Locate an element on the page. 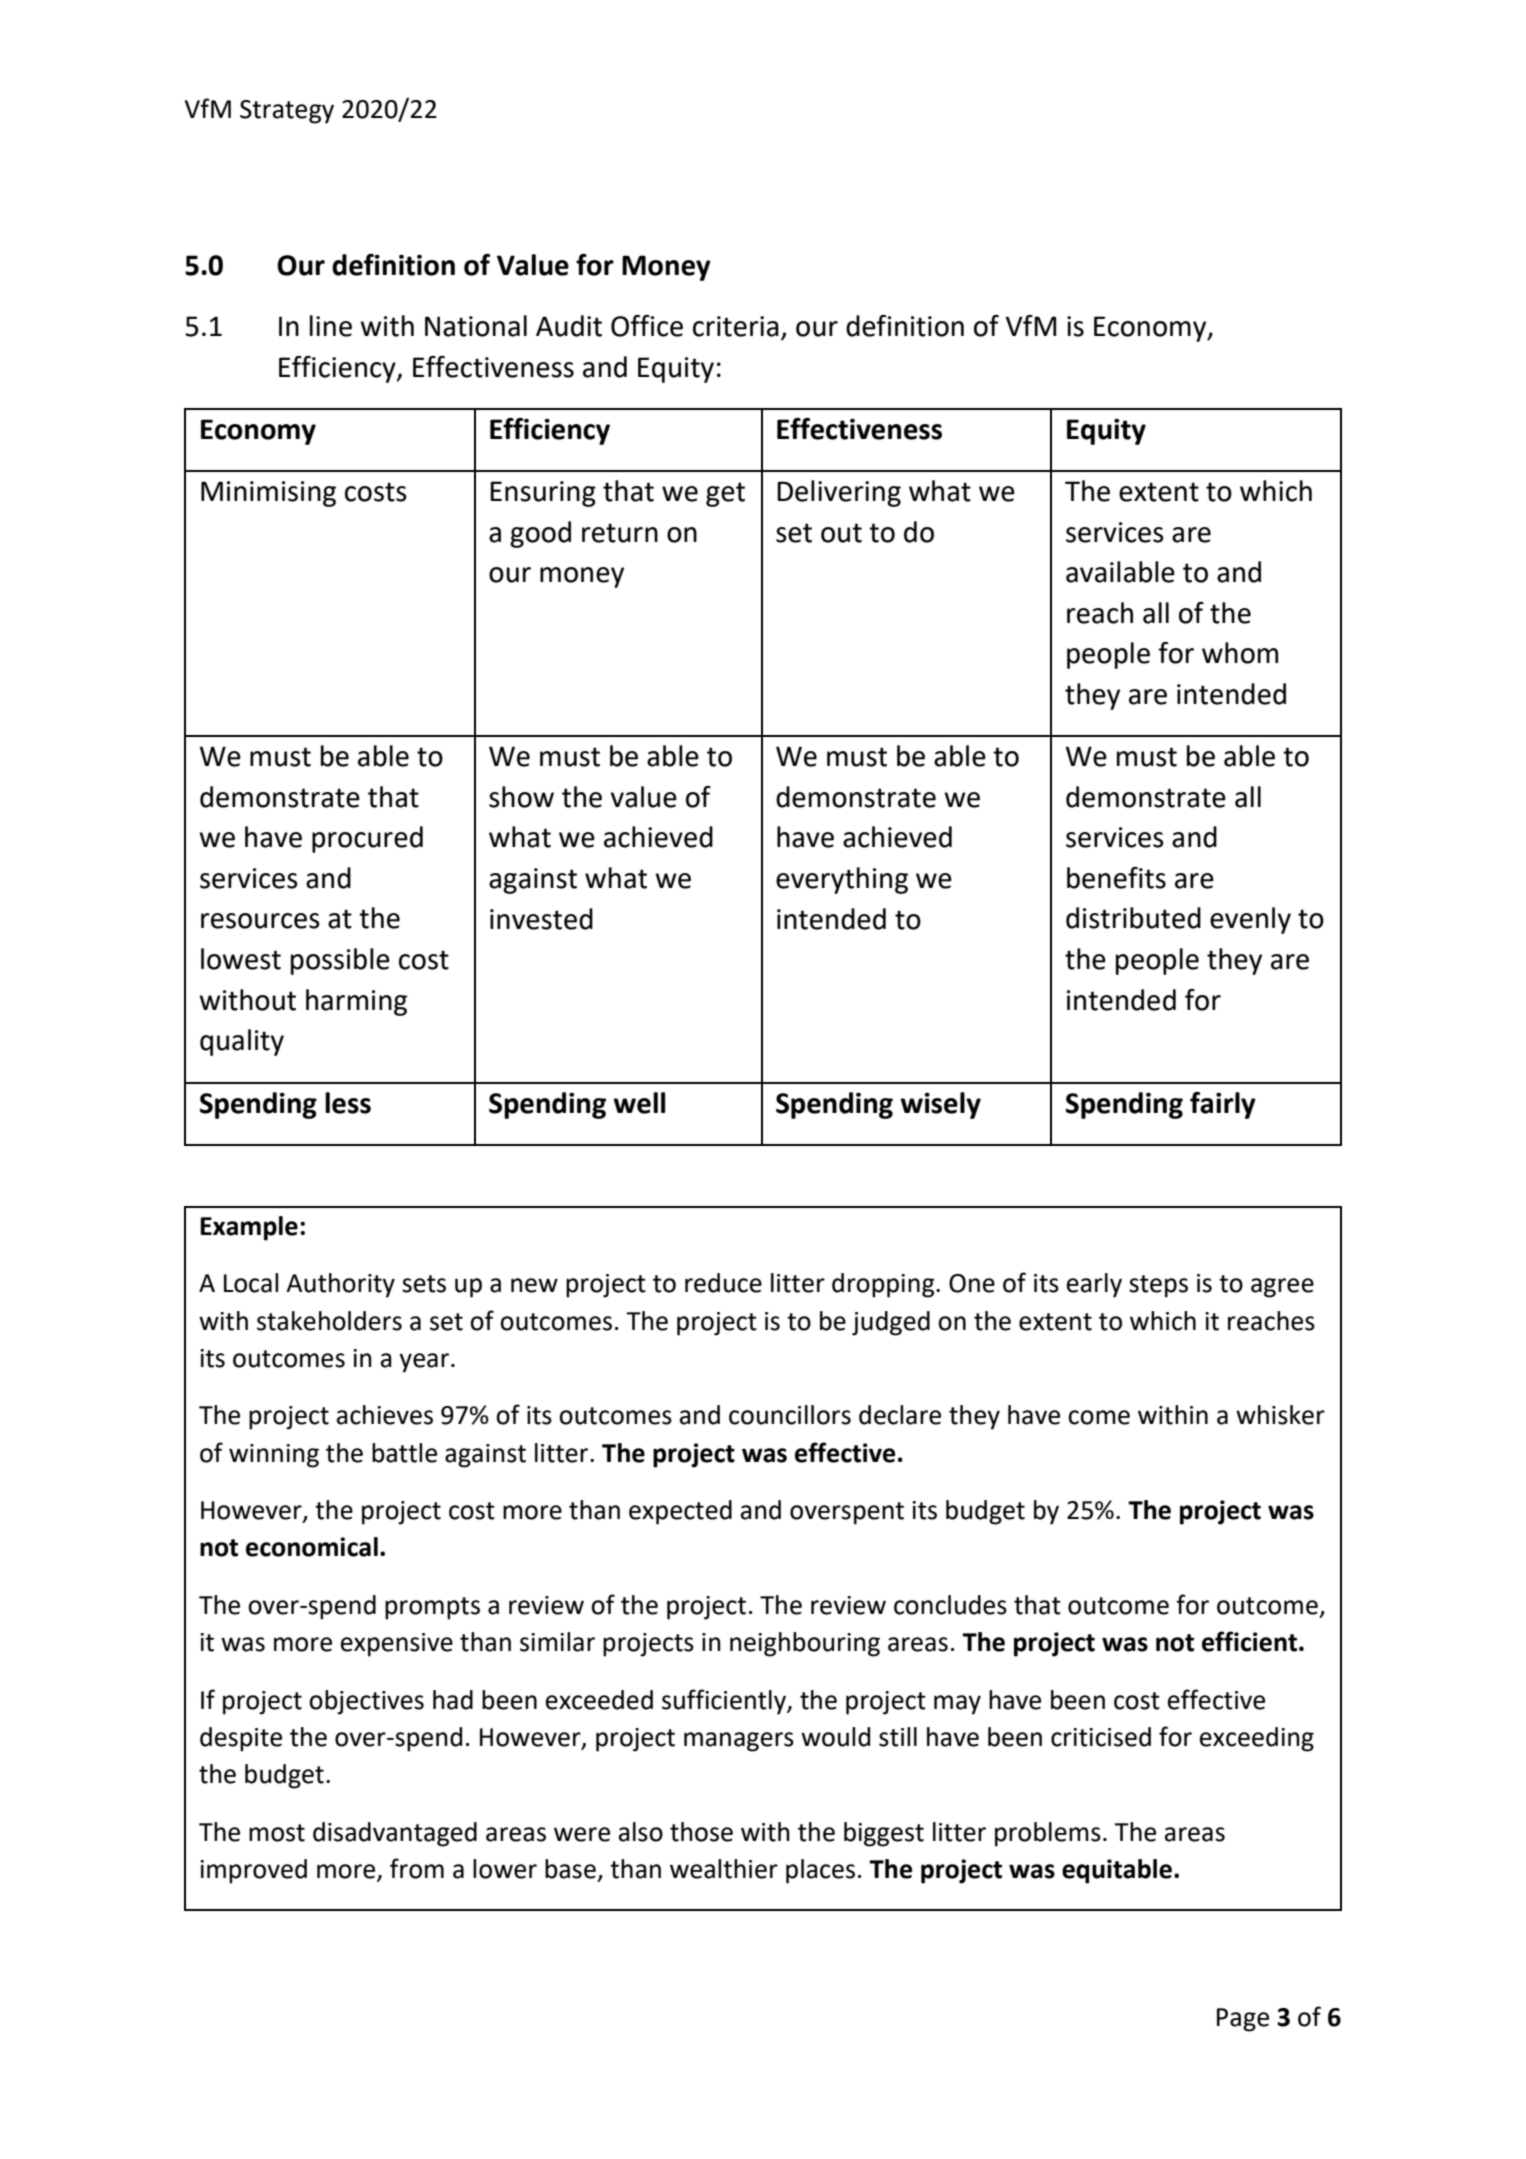  less is located at coordinates (348, 1103).
